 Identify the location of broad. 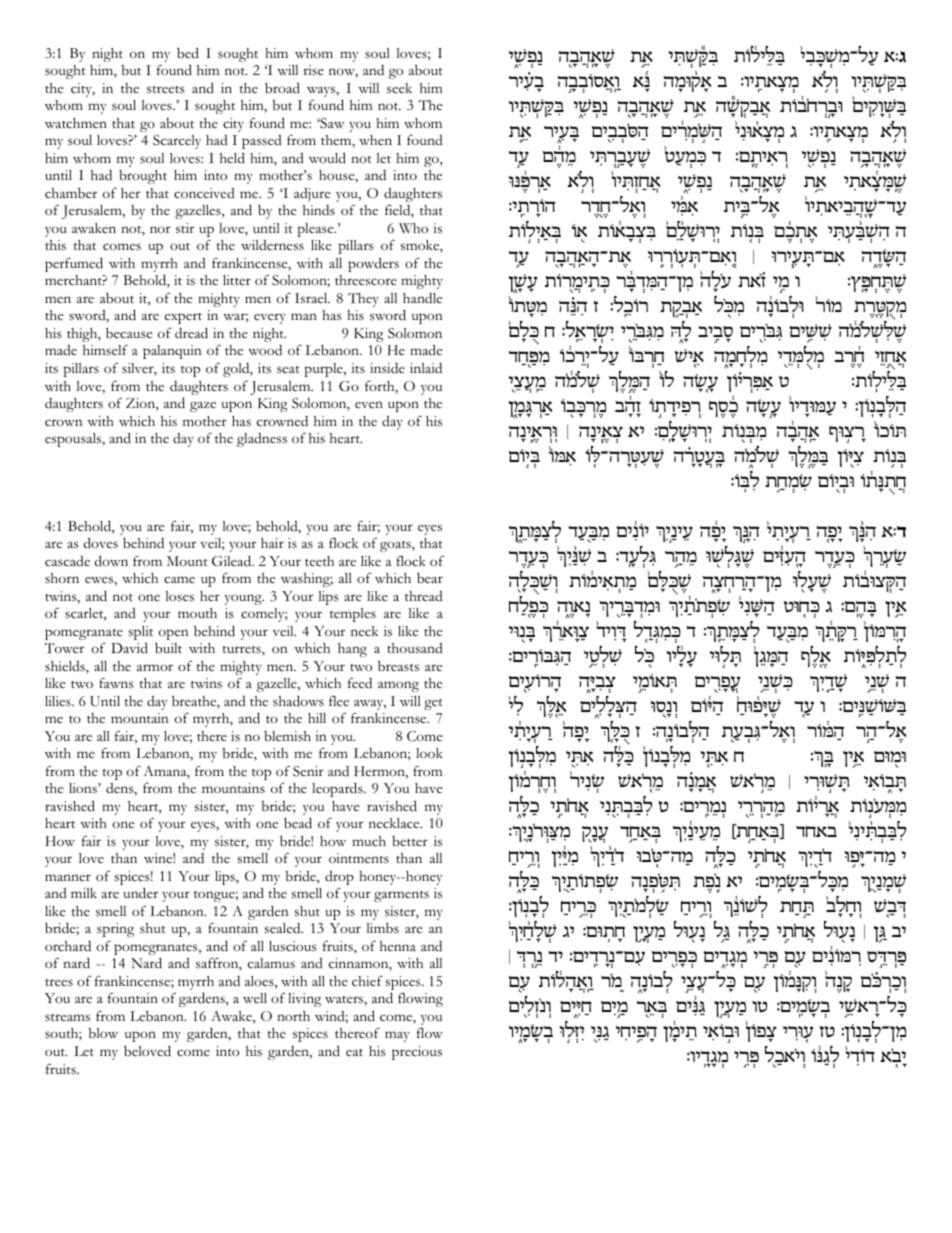
(282, 88).
